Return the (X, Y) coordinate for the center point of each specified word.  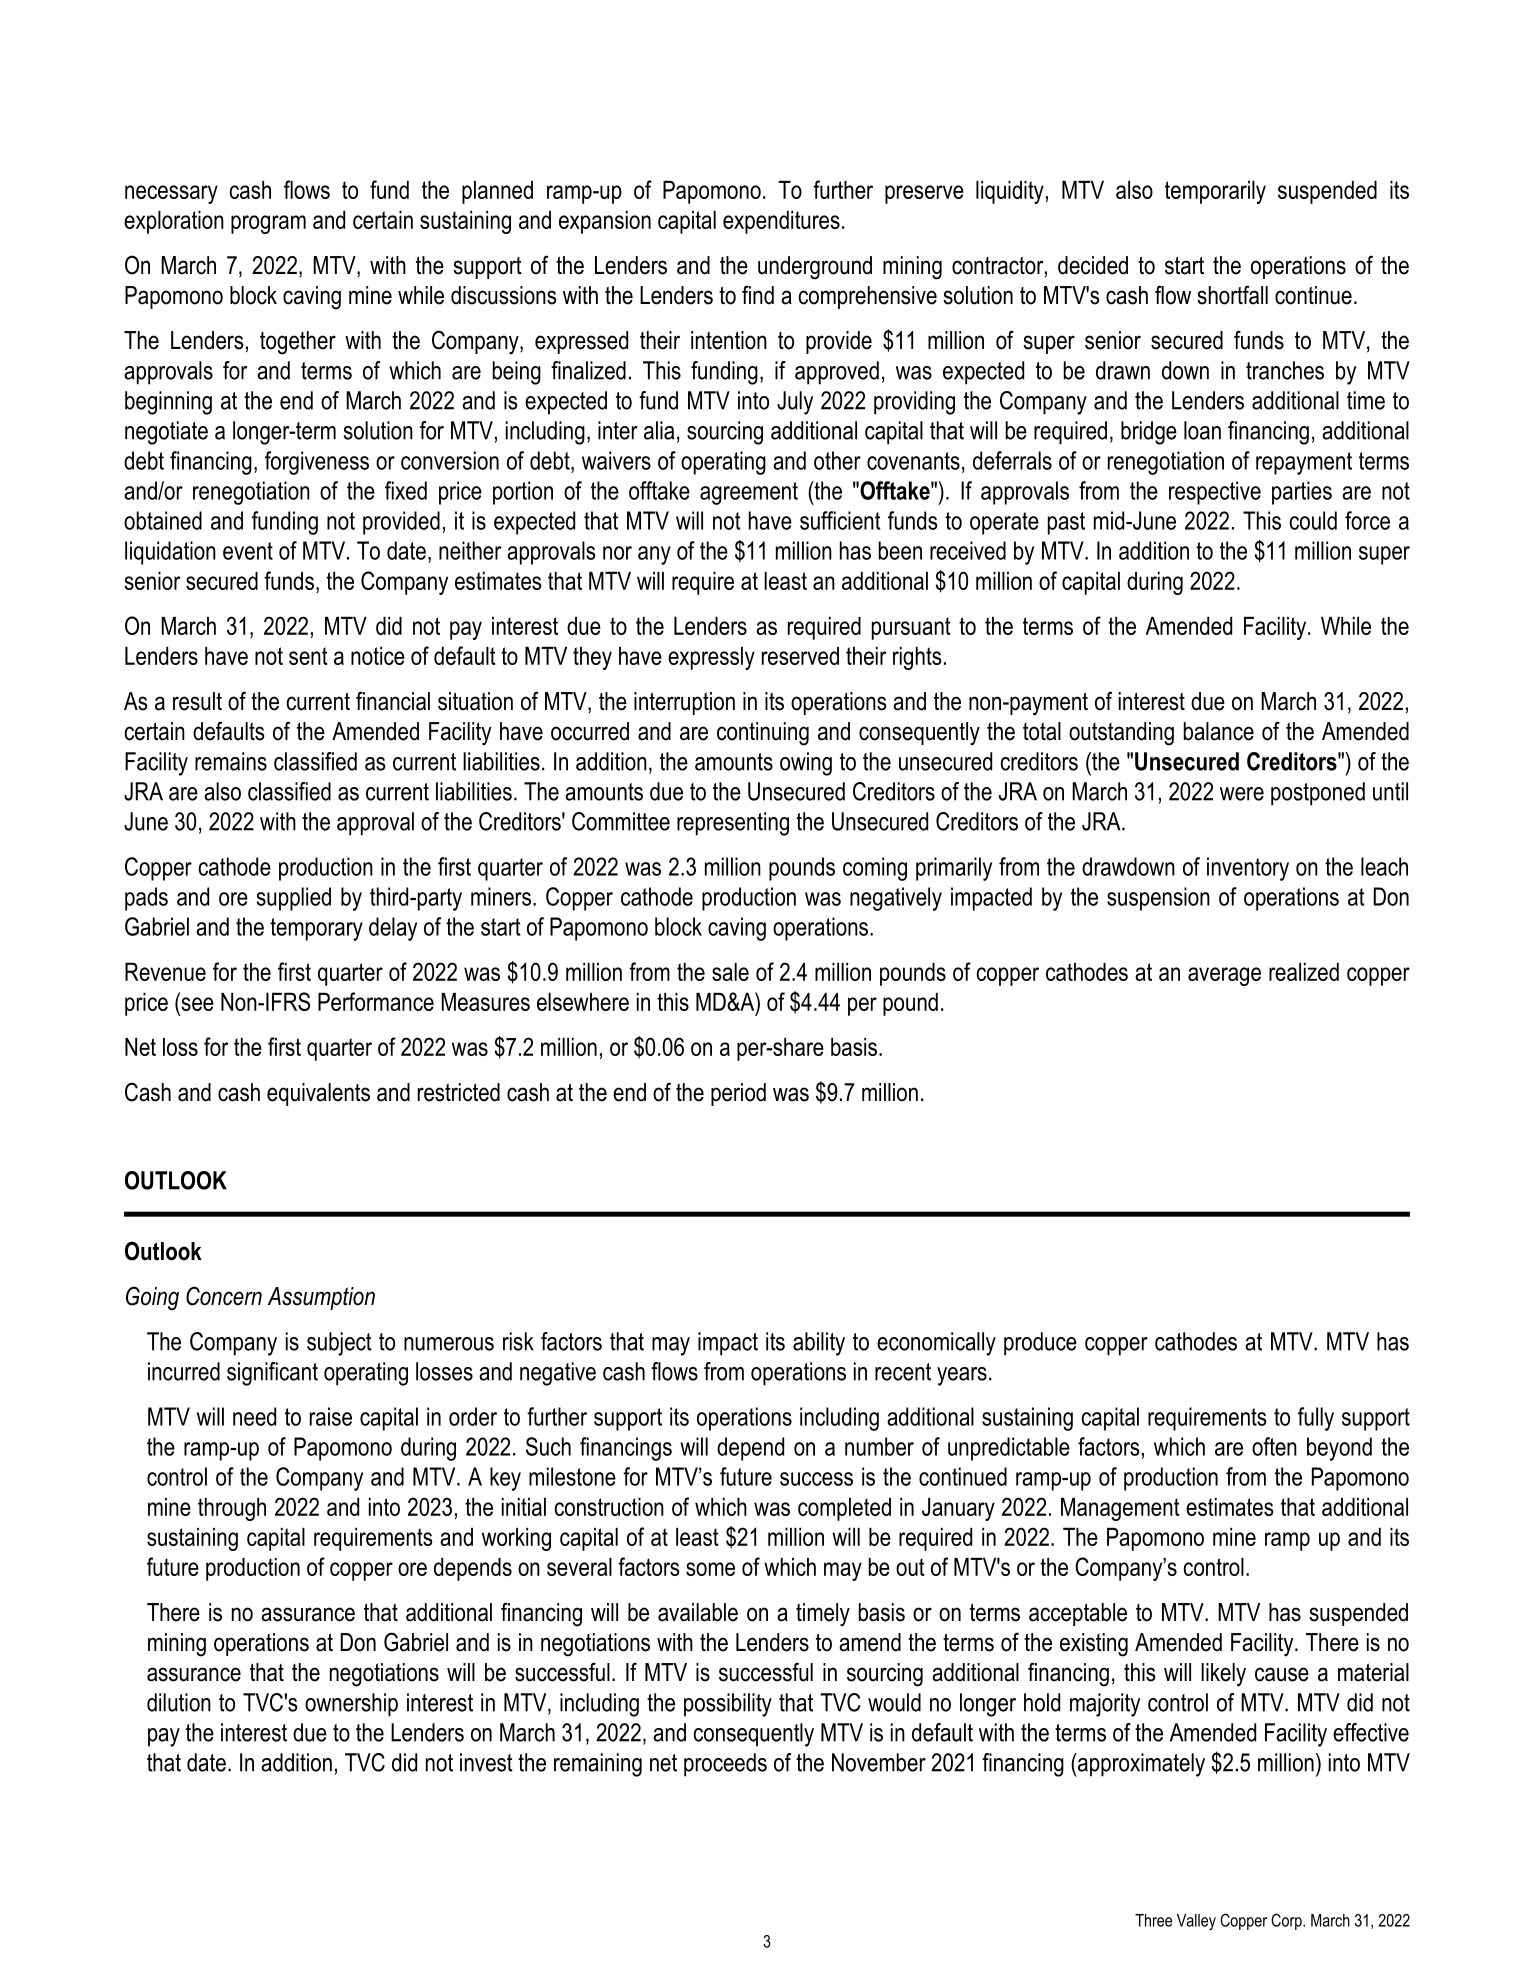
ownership (351, 1705)
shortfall (1232, 295)
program (268, 224)
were (1242, 794)
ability (819, 1344)
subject (339, 1344)
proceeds (725, 1765)
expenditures (781, 222)
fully (1316, 1419)
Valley (1196, 1922)
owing (806, 764)
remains (231, 761)
